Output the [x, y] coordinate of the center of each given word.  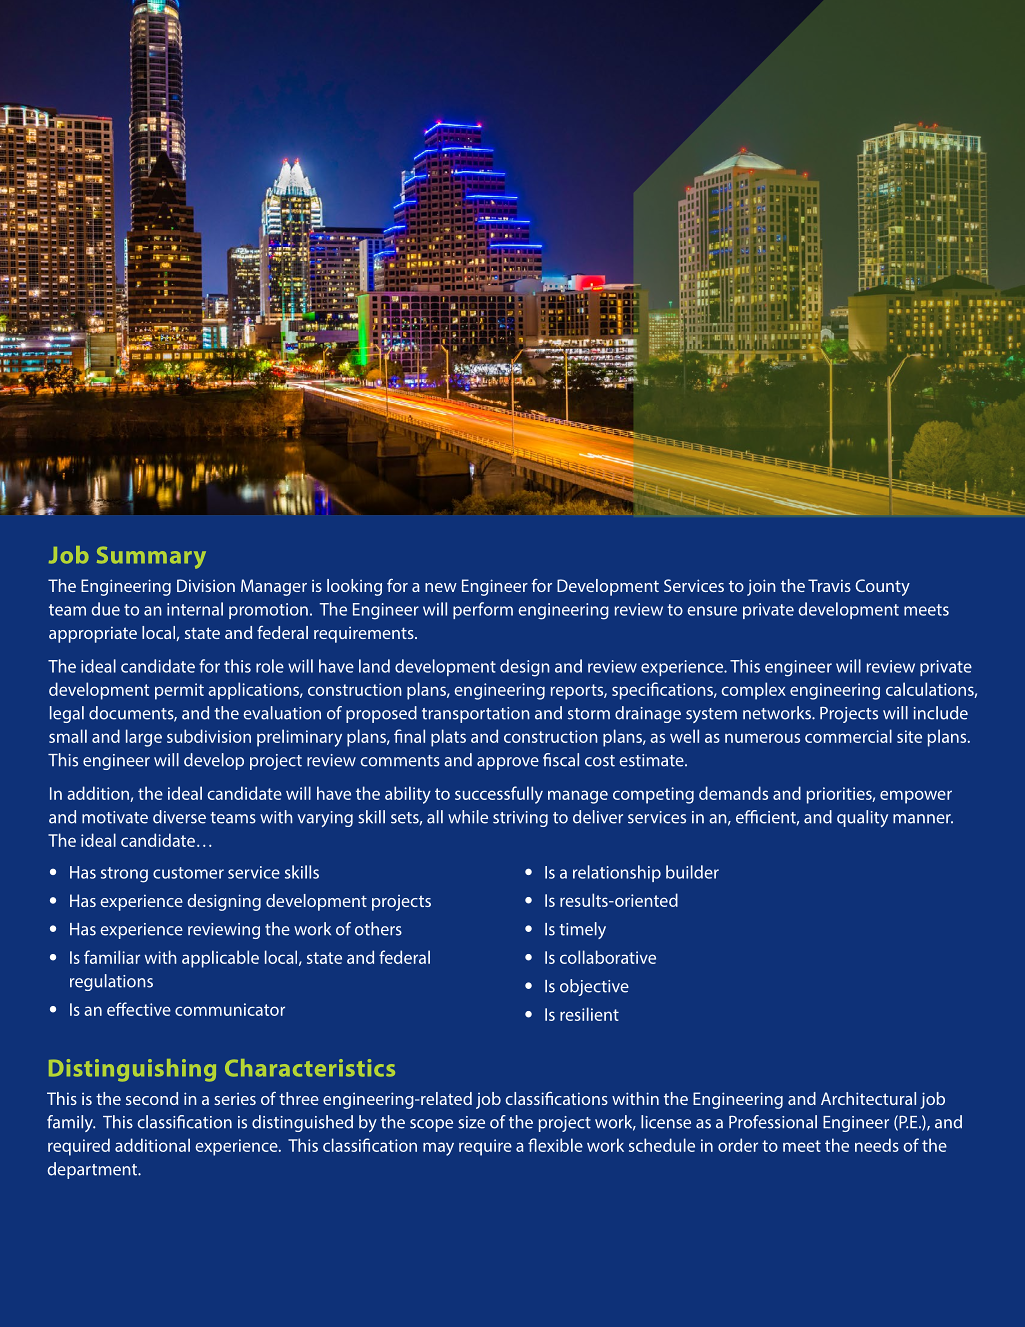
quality [862, 818]
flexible [555, 1145]
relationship [617, 873]
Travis [829, 585]
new [441, 587]
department [93, 1170]
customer [188, 873]
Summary [151, 557]
